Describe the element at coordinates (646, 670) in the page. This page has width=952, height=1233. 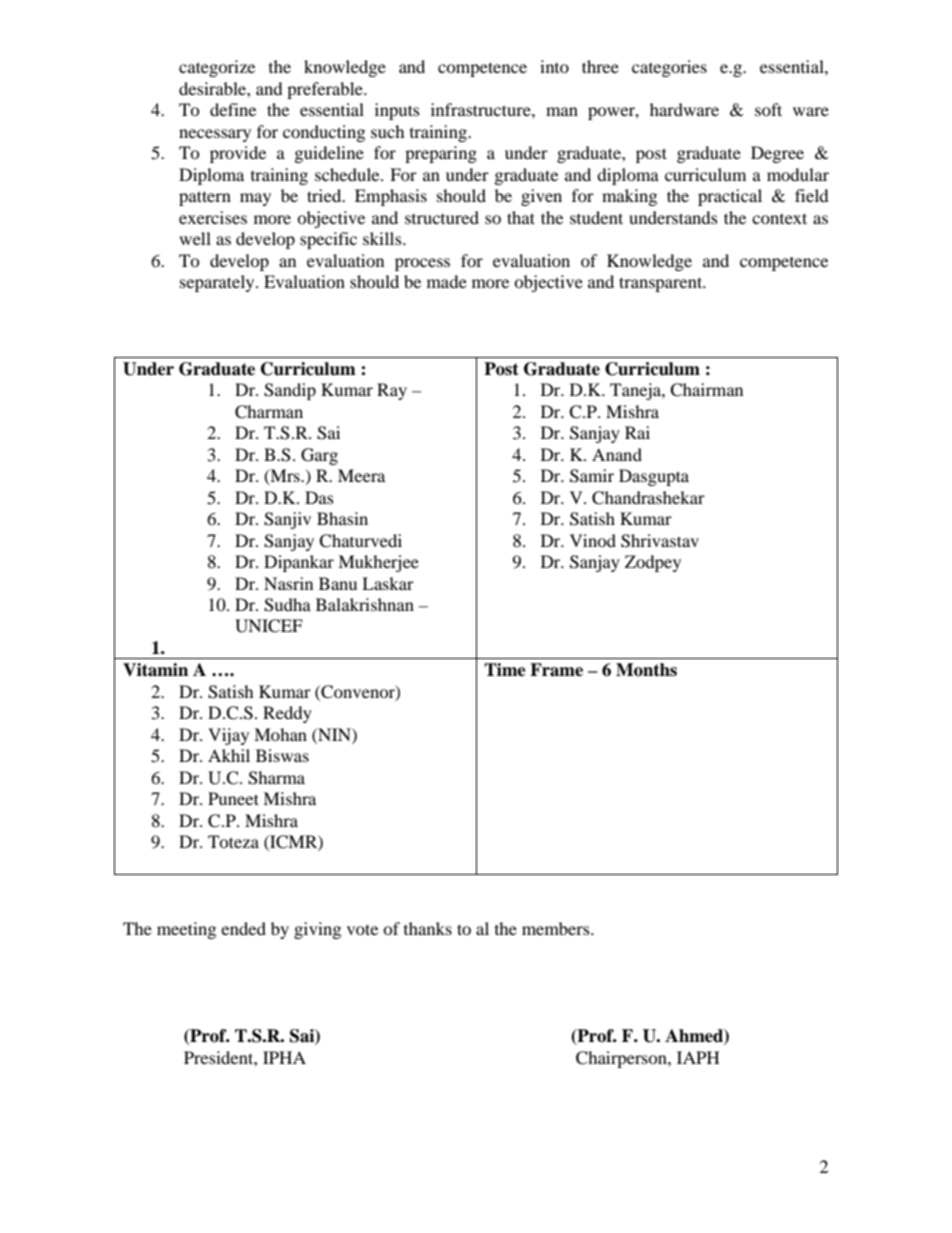
I see `Months` at that location.
